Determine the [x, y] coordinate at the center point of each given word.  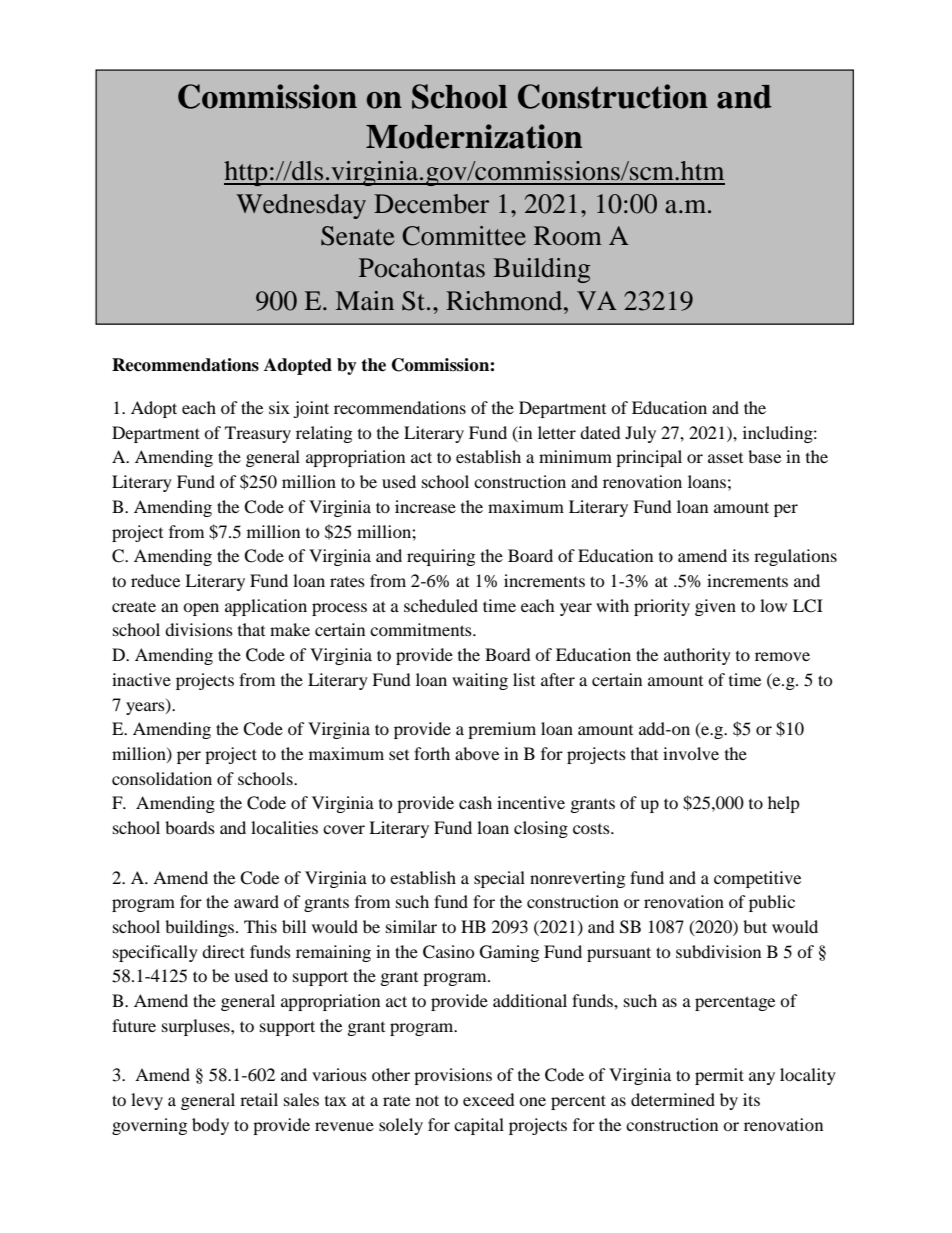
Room [568, 236]
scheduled [441, 605]
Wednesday [301, 206]
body [210, 1126]
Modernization [474, 136]
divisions [199, 629]
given [715, 607]
